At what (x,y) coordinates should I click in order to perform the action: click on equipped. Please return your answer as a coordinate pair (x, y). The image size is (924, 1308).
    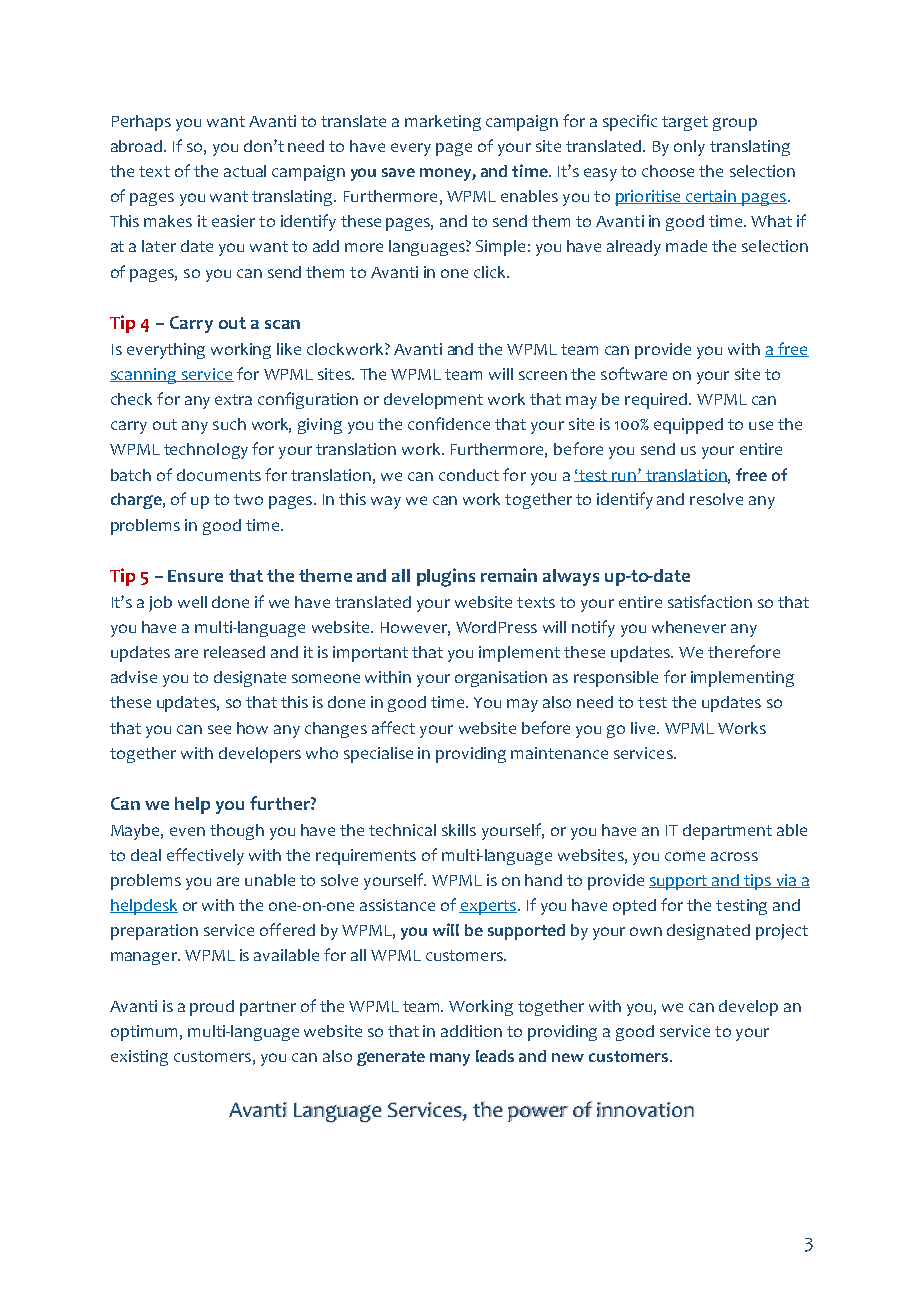
    Looking at the image, I should click on (688, 426).
